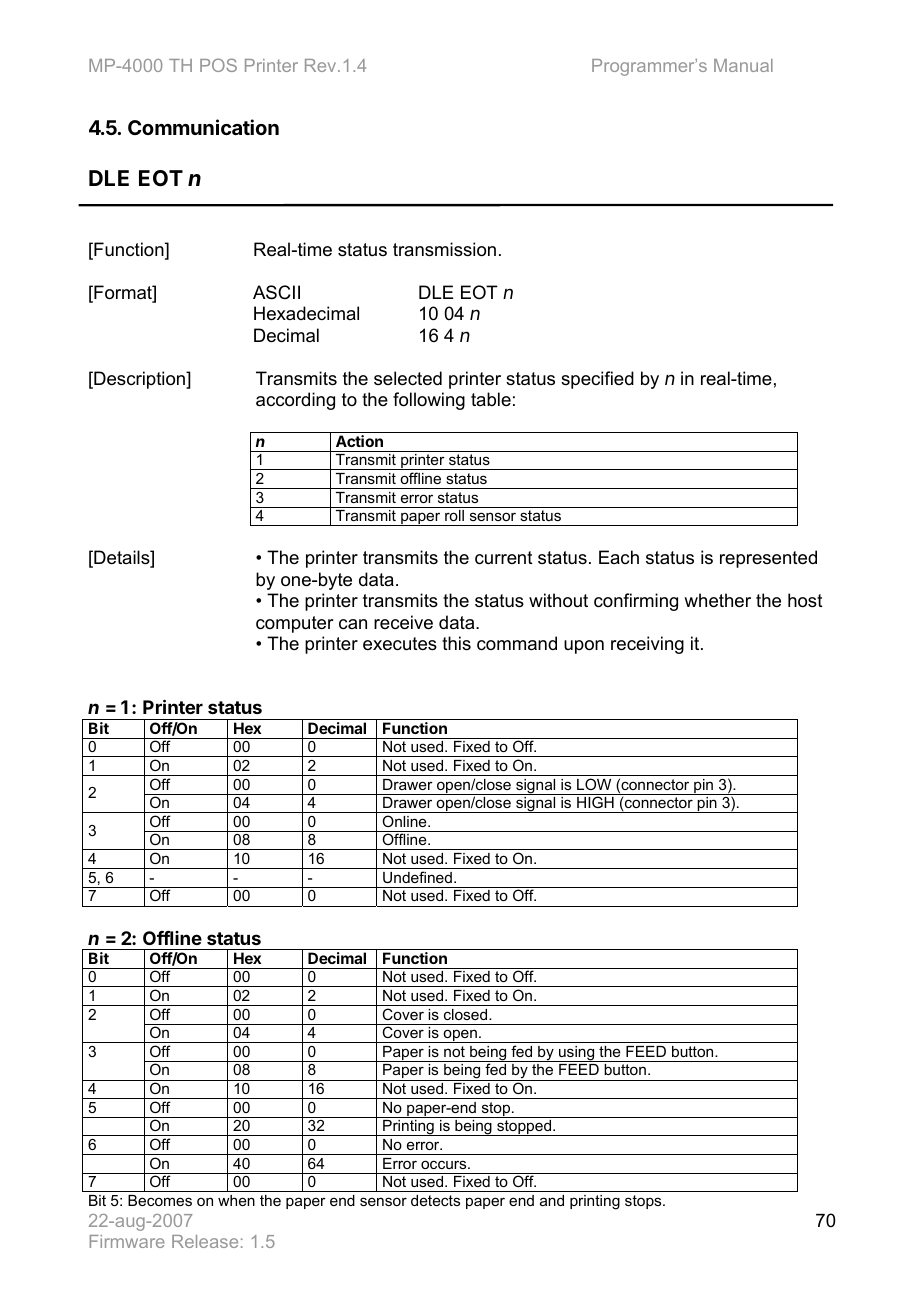 This image has height=1308, width=924. What do you see at coordinates (203, 127) in the image?
I see `Communication` at bounding box center [203, 127].
